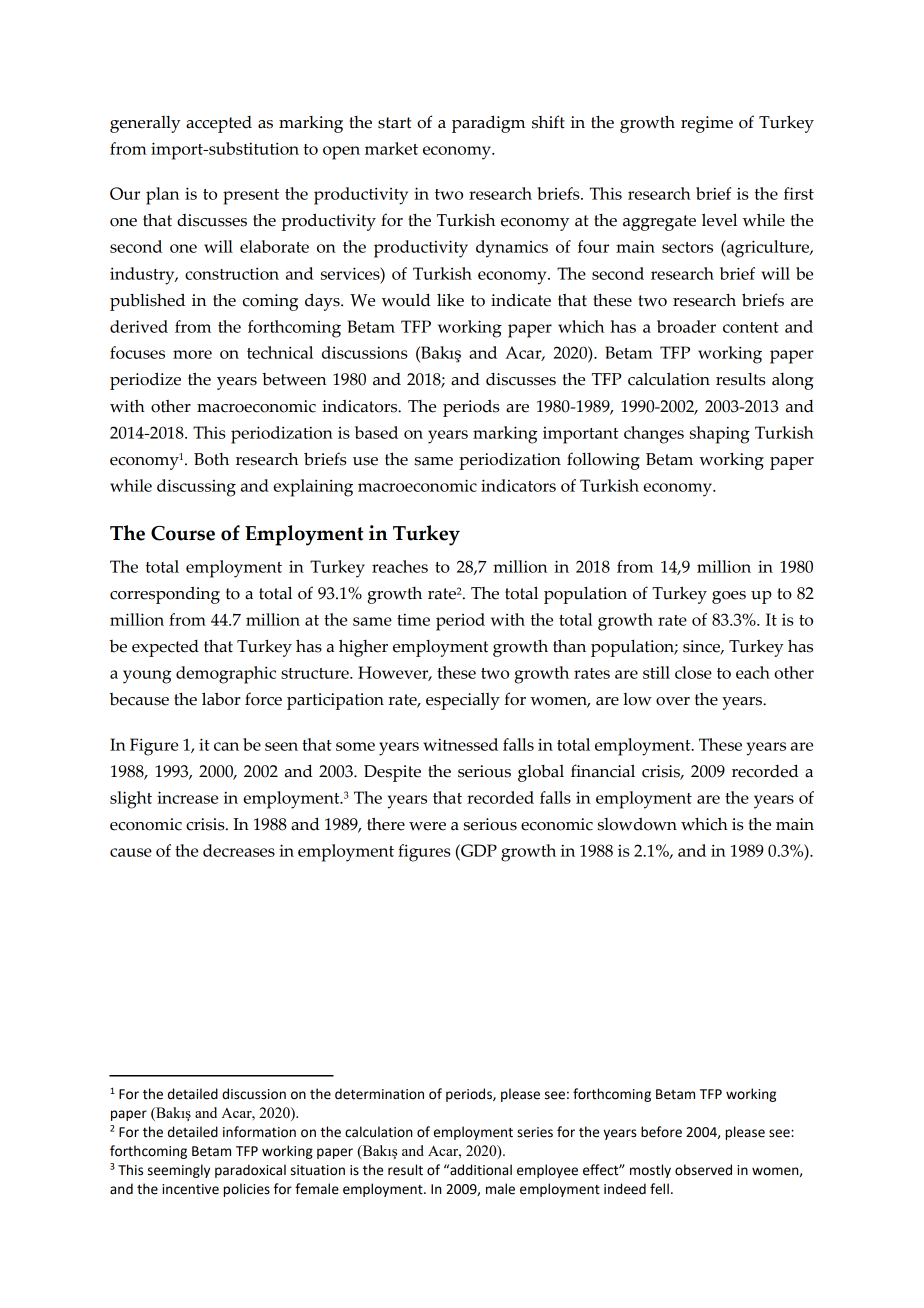 This page has height=1308, width=924. What do you see at coordinates (535, 1132) in the page?
I see `series` at bounding box center [535, 1132].
